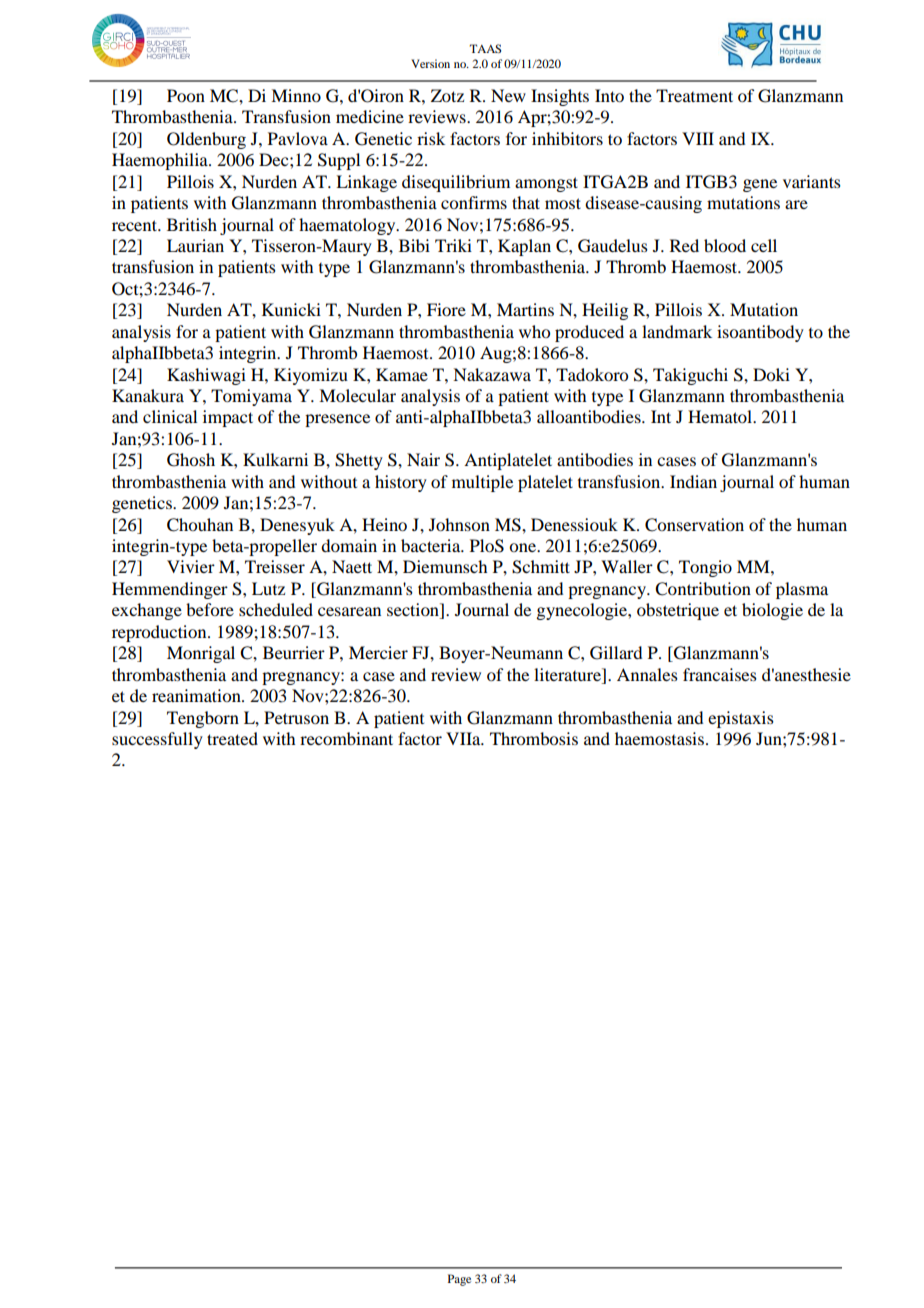 Image resolution: width=924 pixels, height=1308 pixels. Describe the element at coordinates (446, 309) in the screenshot. I see `Fiore` at that location.
